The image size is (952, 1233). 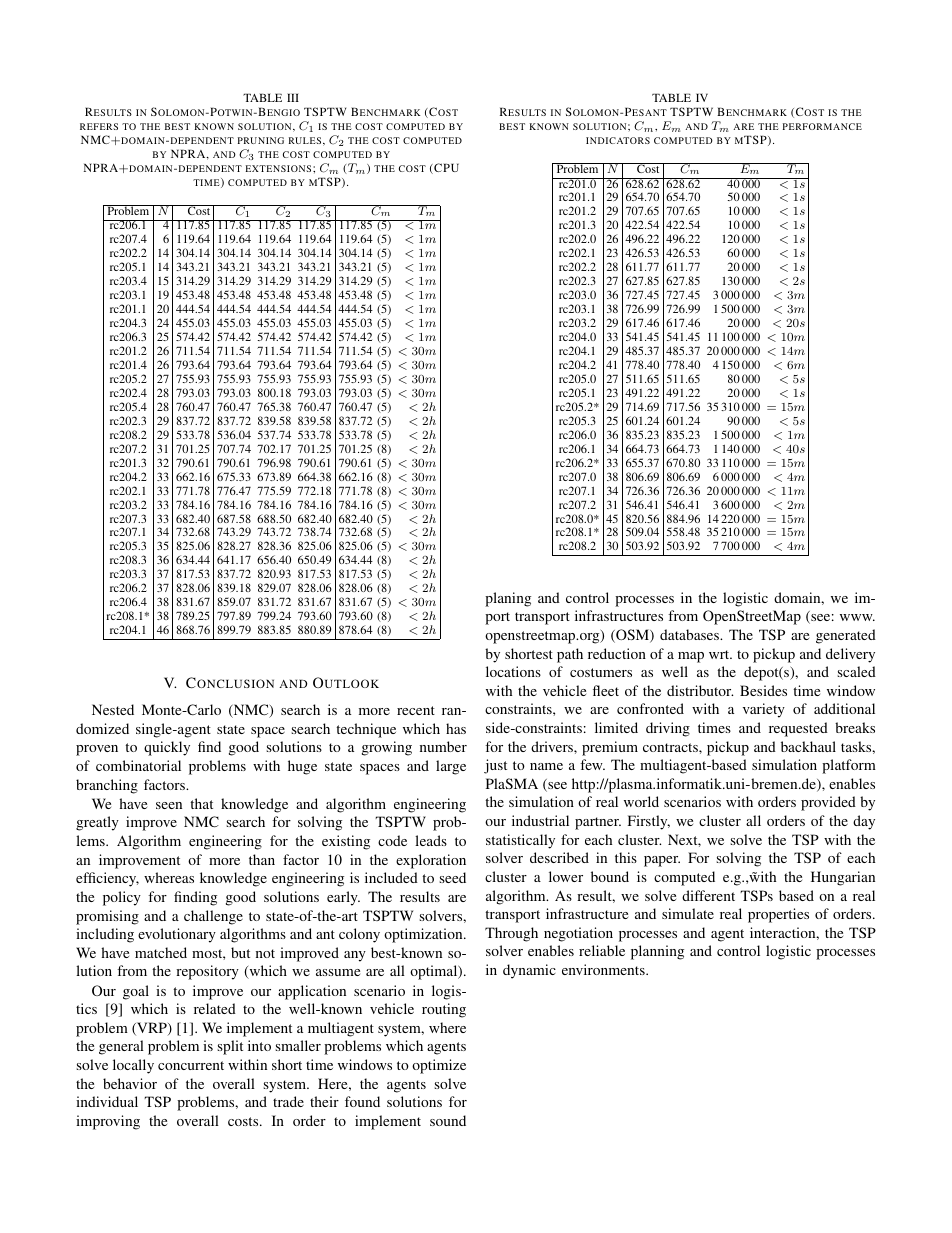 What do you see at coordinates (570, 655) in the screenshot?
I see `path` at bounding box center [570, 655].
